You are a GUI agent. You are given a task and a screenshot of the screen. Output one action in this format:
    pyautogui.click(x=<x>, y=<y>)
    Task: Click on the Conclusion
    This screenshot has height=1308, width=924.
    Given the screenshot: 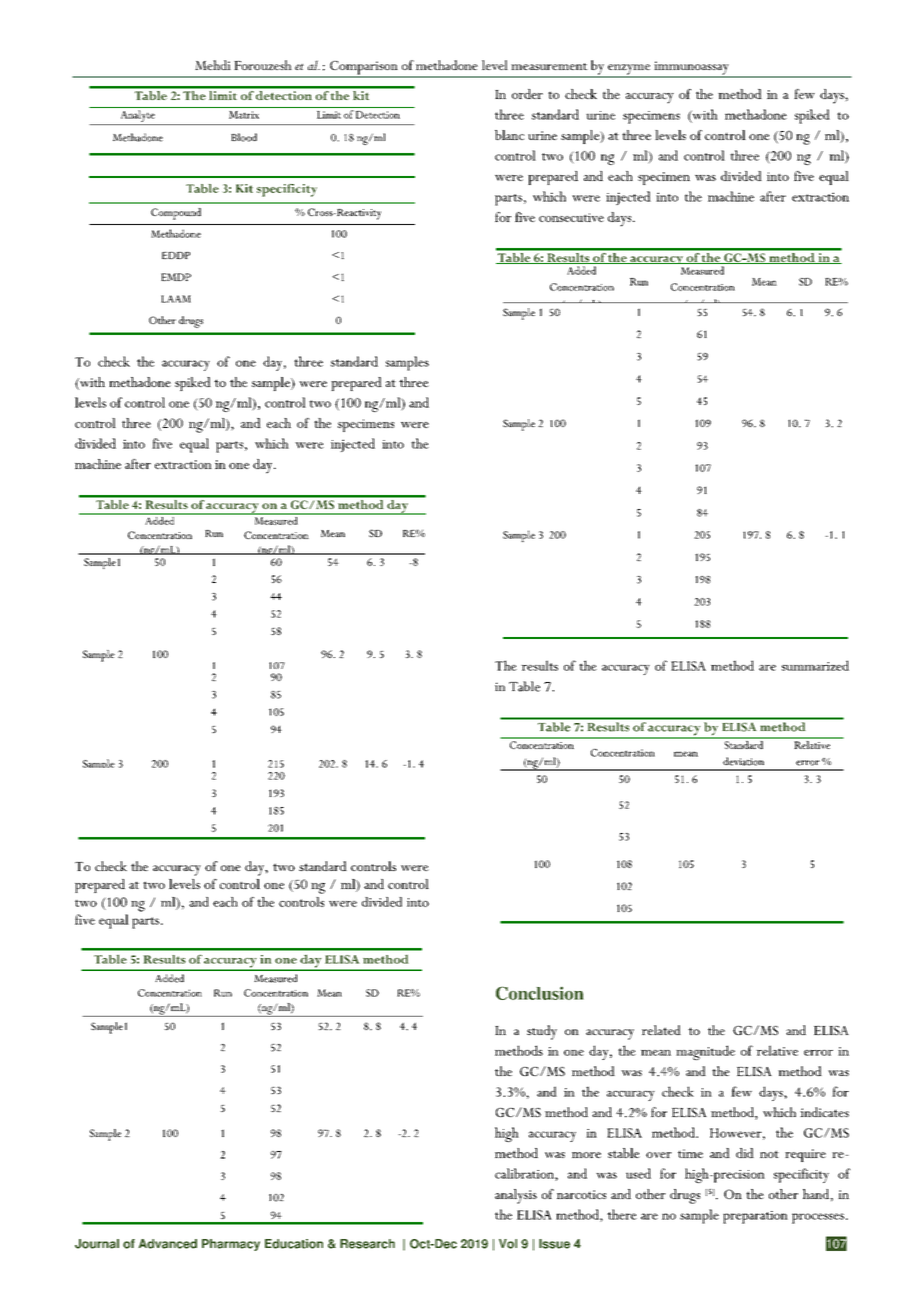 What is the action you would take?
    pyautogui.click(x=539, y=993)
